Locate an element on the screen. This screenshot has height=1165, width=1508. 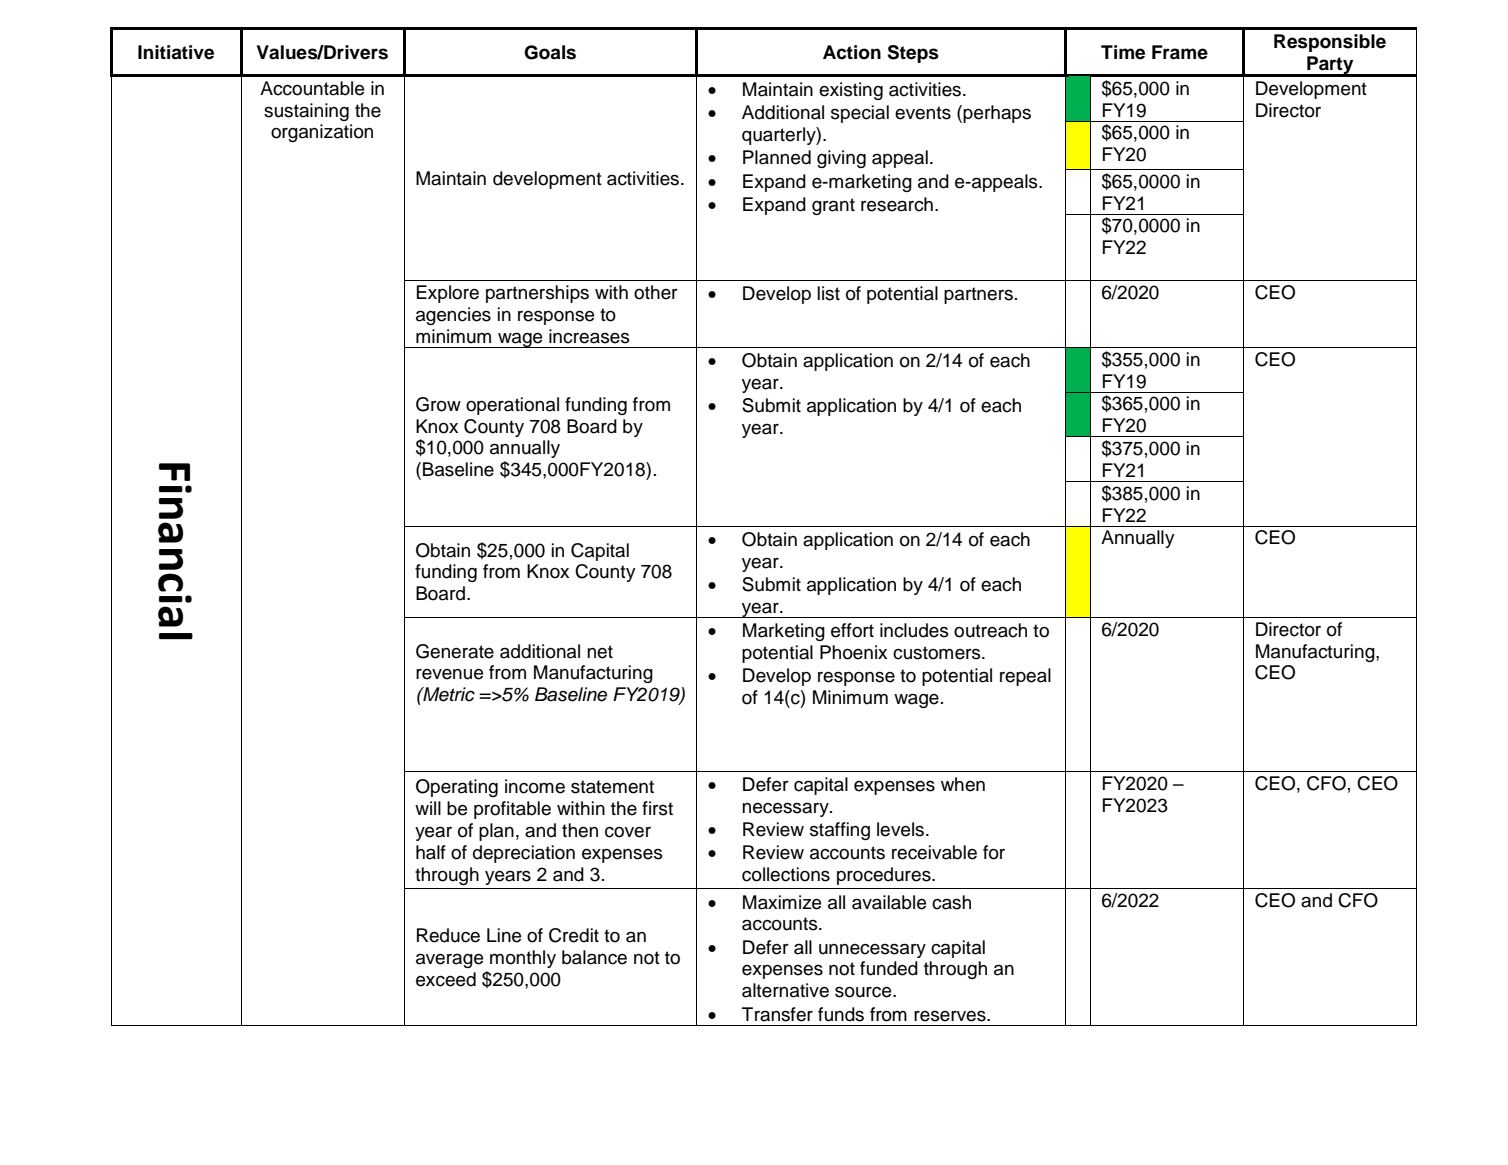
repeal is located at coordinates (1025, 677).
